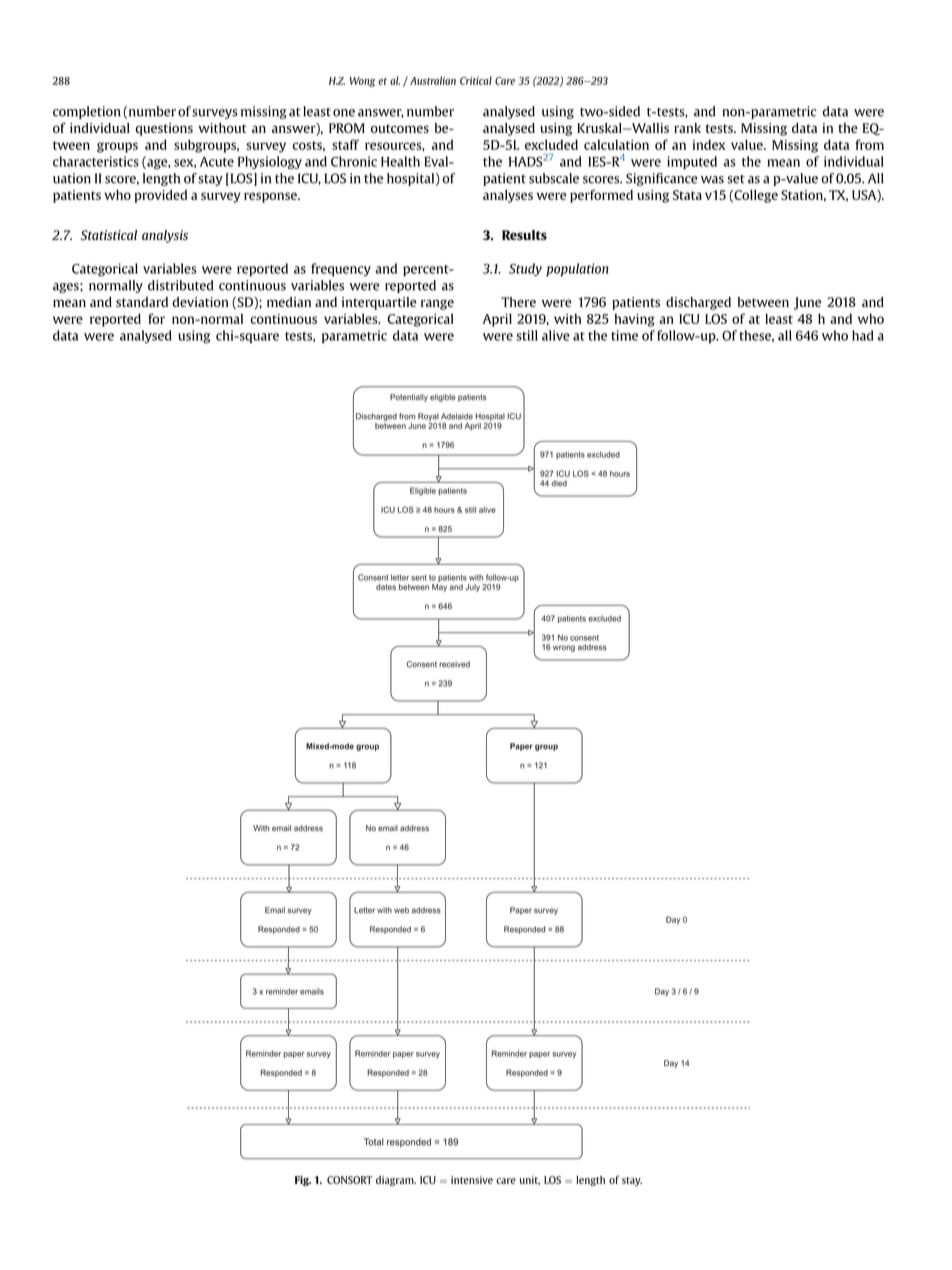  I want to click on wrong, so click(564, 648).
